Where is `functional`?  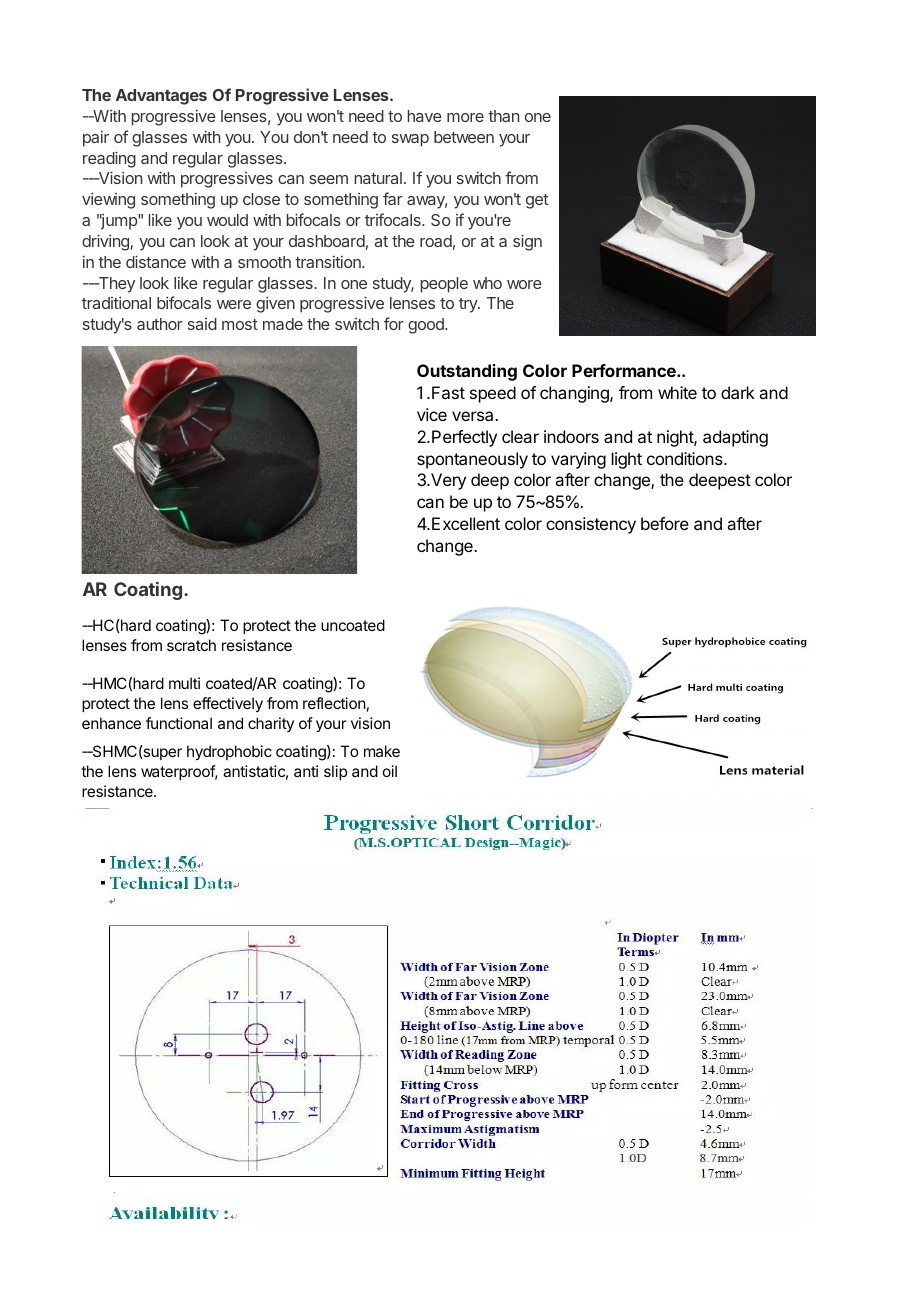 functional is located at coordinates (179, 723).
